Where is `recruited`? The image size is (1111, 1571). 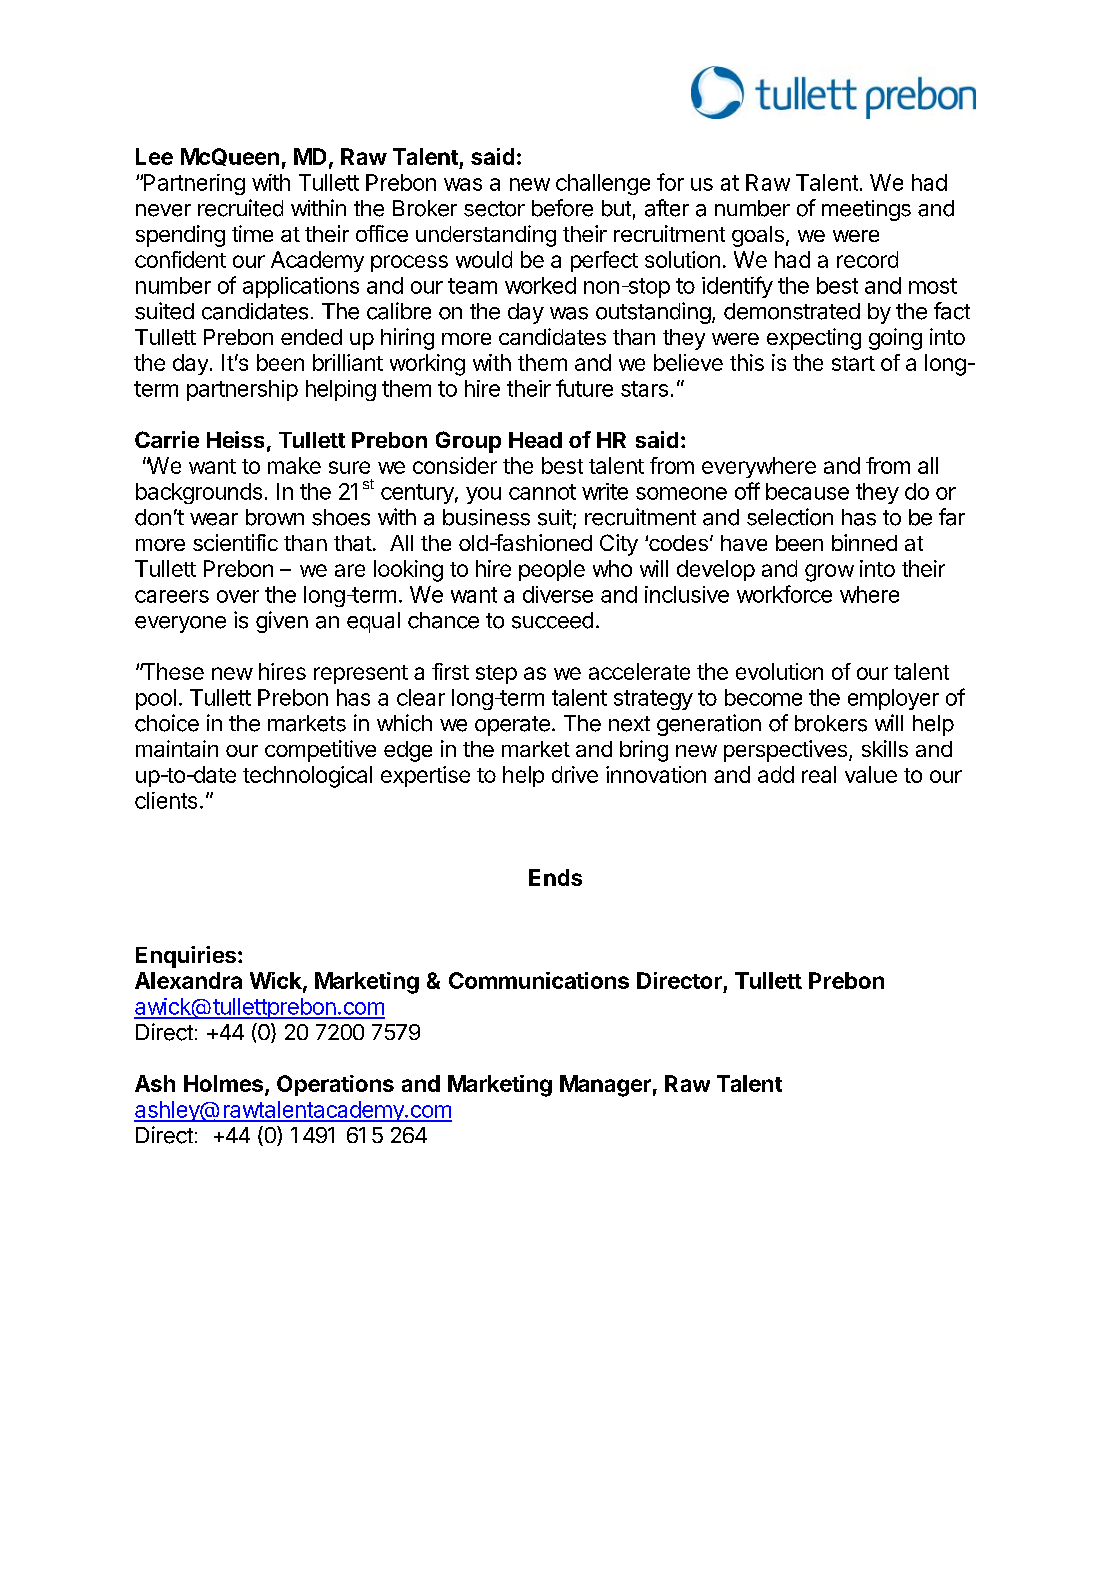 recruited is located at coordinates (240, 208).
